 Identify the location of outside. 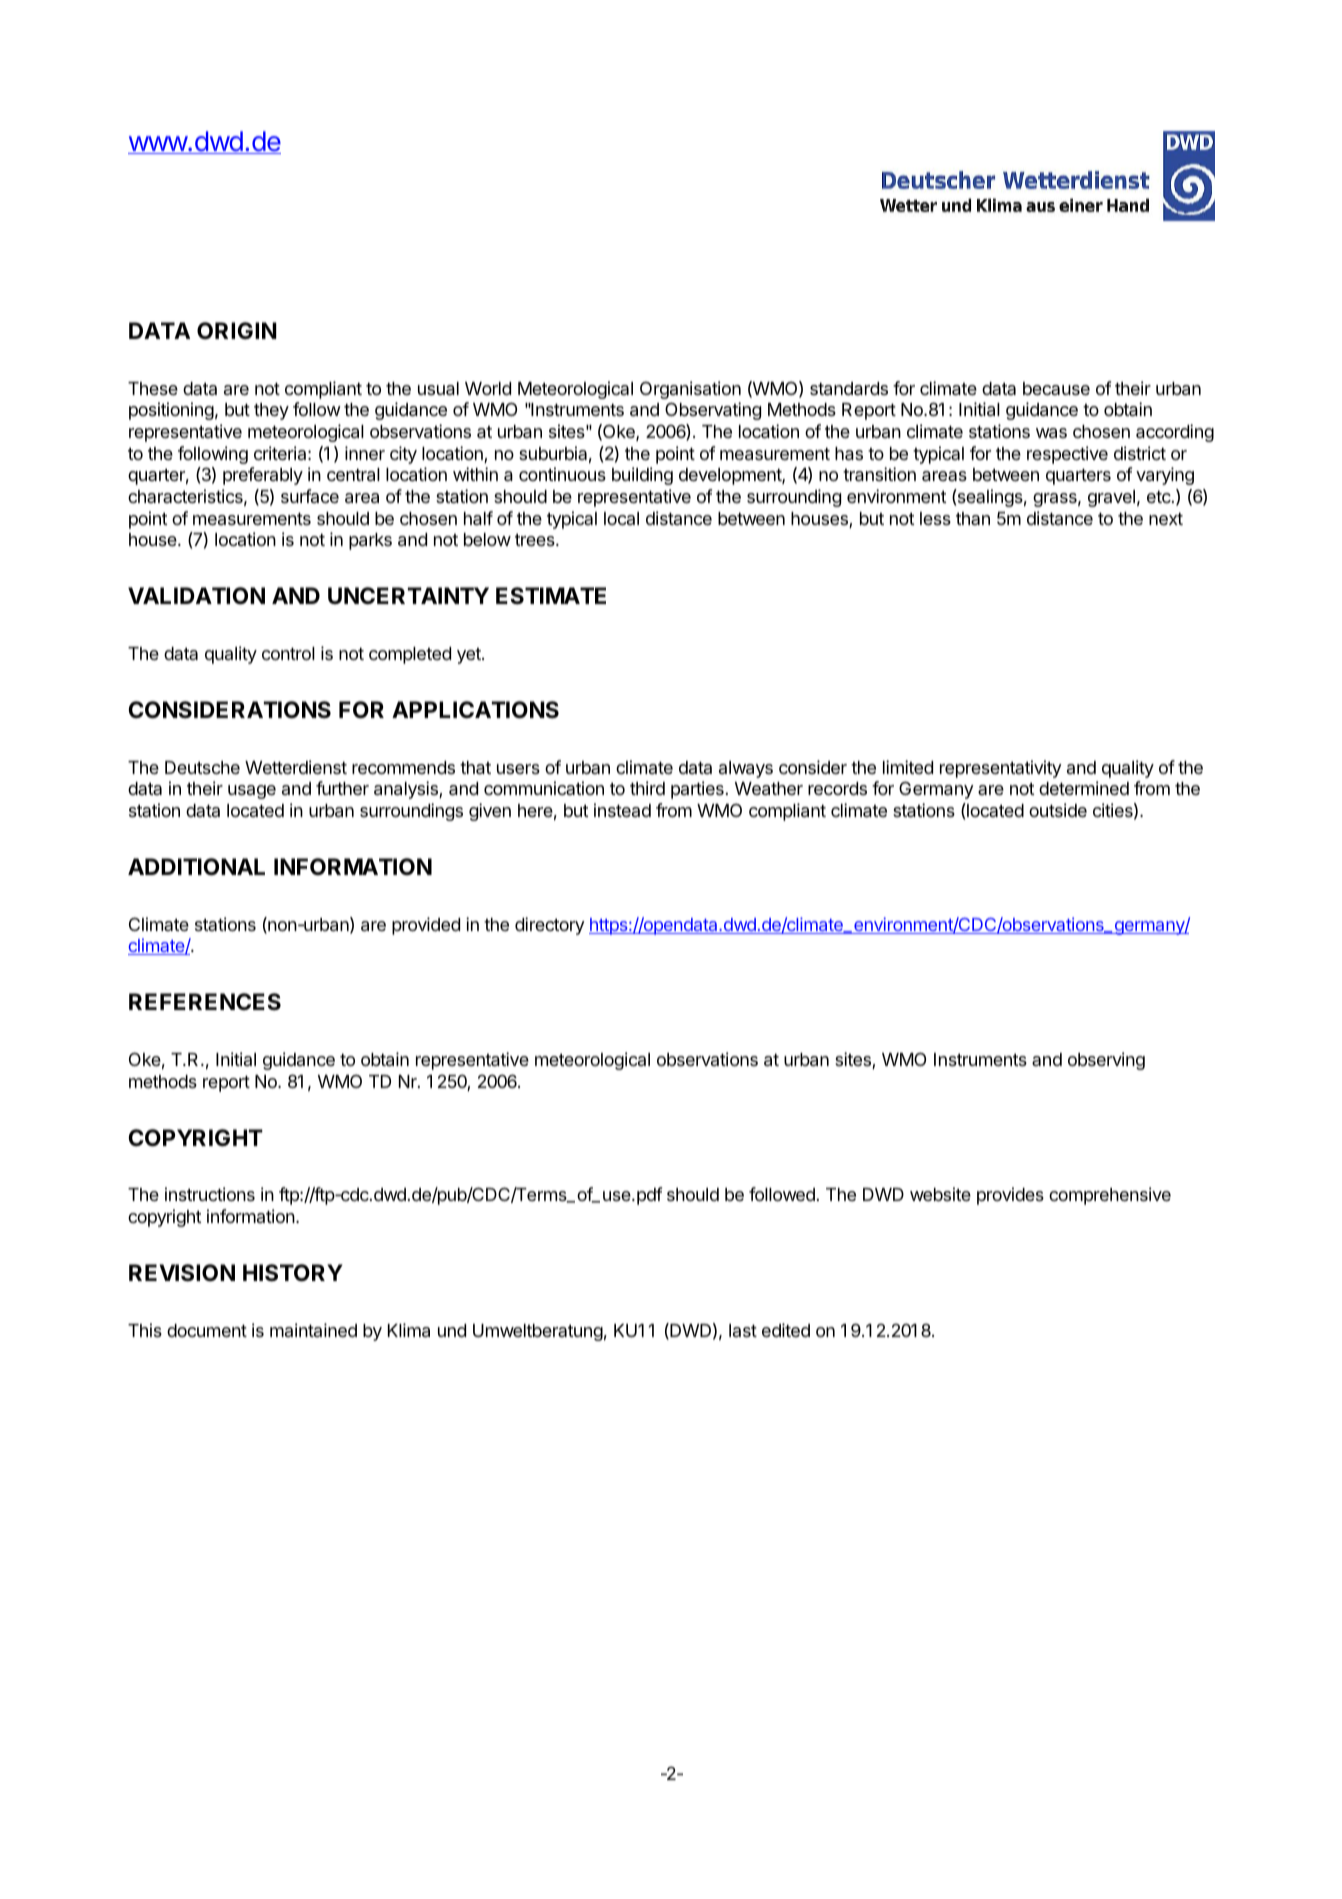
(1058, 810).
